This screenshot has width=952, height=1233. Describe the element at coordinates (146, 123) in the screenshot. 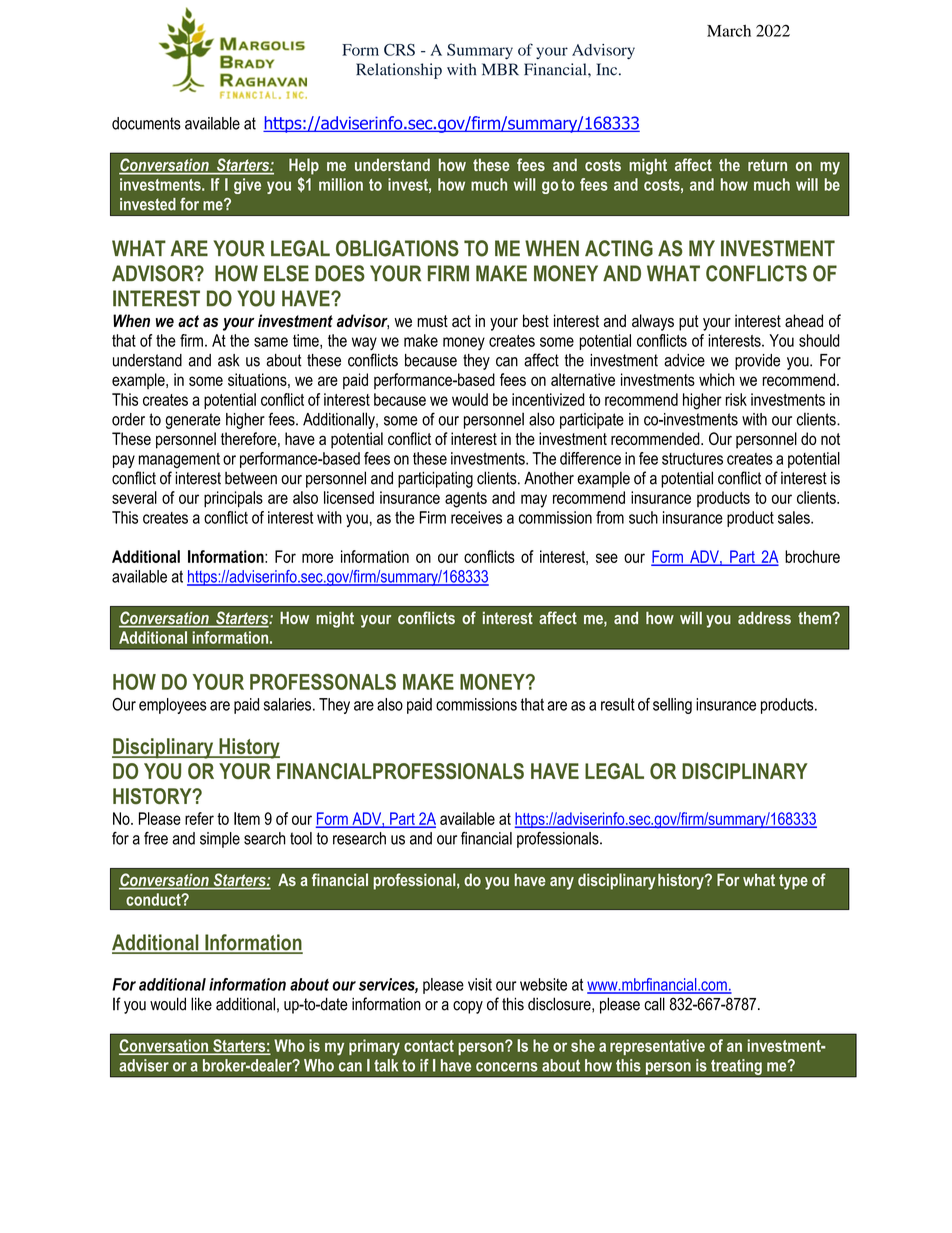

I see `documents` at that location.
